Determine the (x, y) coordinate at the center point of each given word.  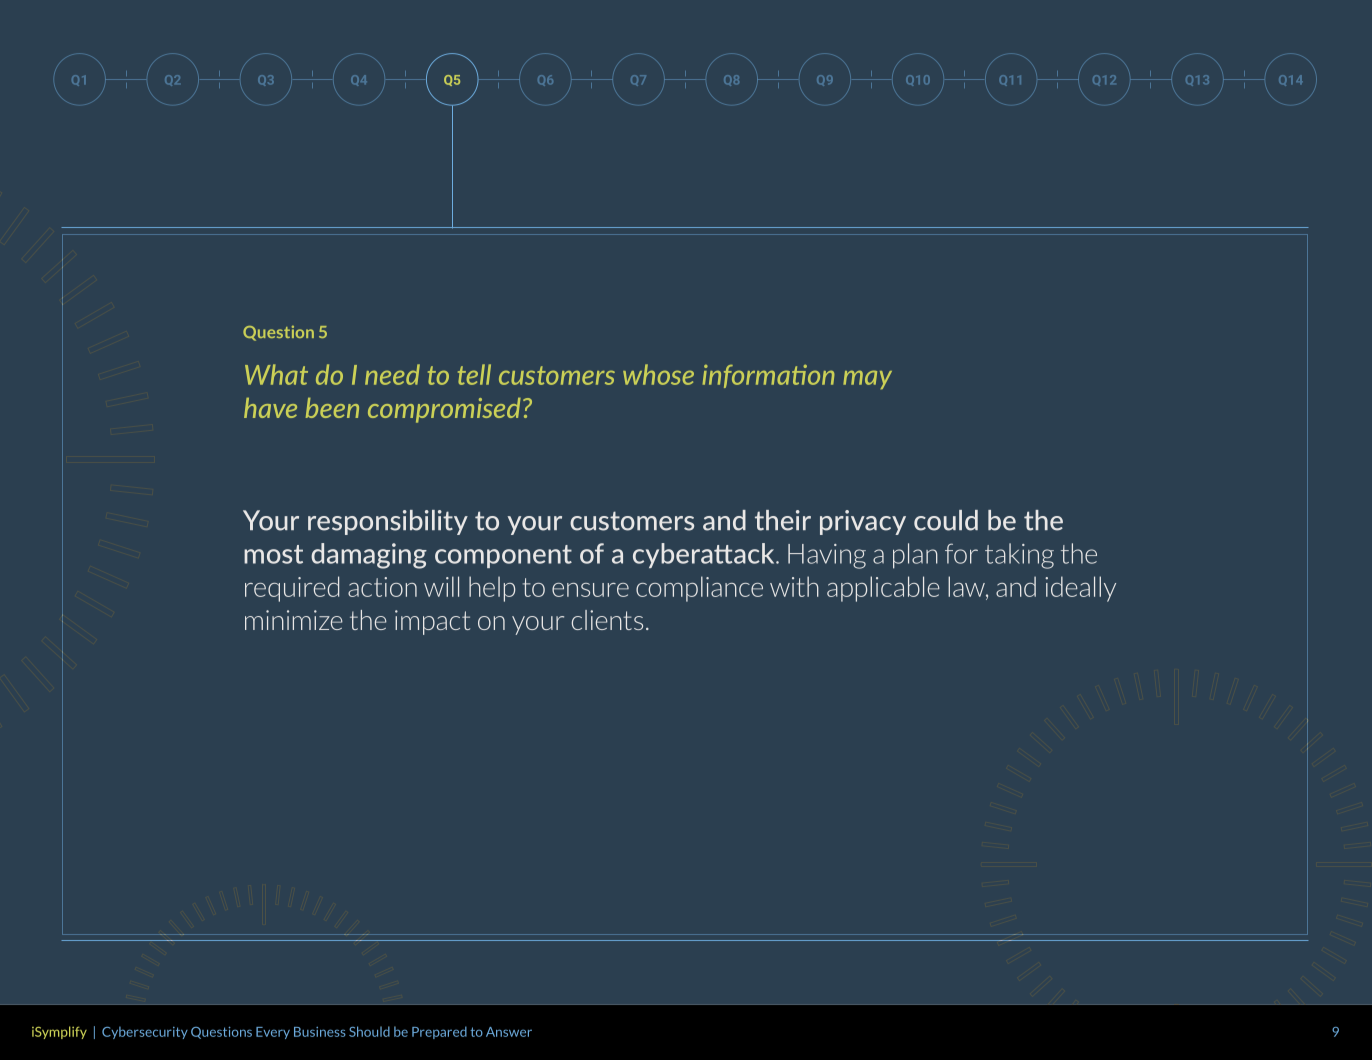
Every (273, 1033)
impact (432, 622)
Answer (509, 1032)
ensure (590, 590)
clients (607, 620)
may (867, 379)
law (967, 586)
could (946, 520)
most (273, 554)
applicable (883, 589)
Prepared (439, 1032)
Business (320, 1032)
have (270, 408)
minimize (294, 620)
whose (658, 374)
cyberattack (705, 555)
